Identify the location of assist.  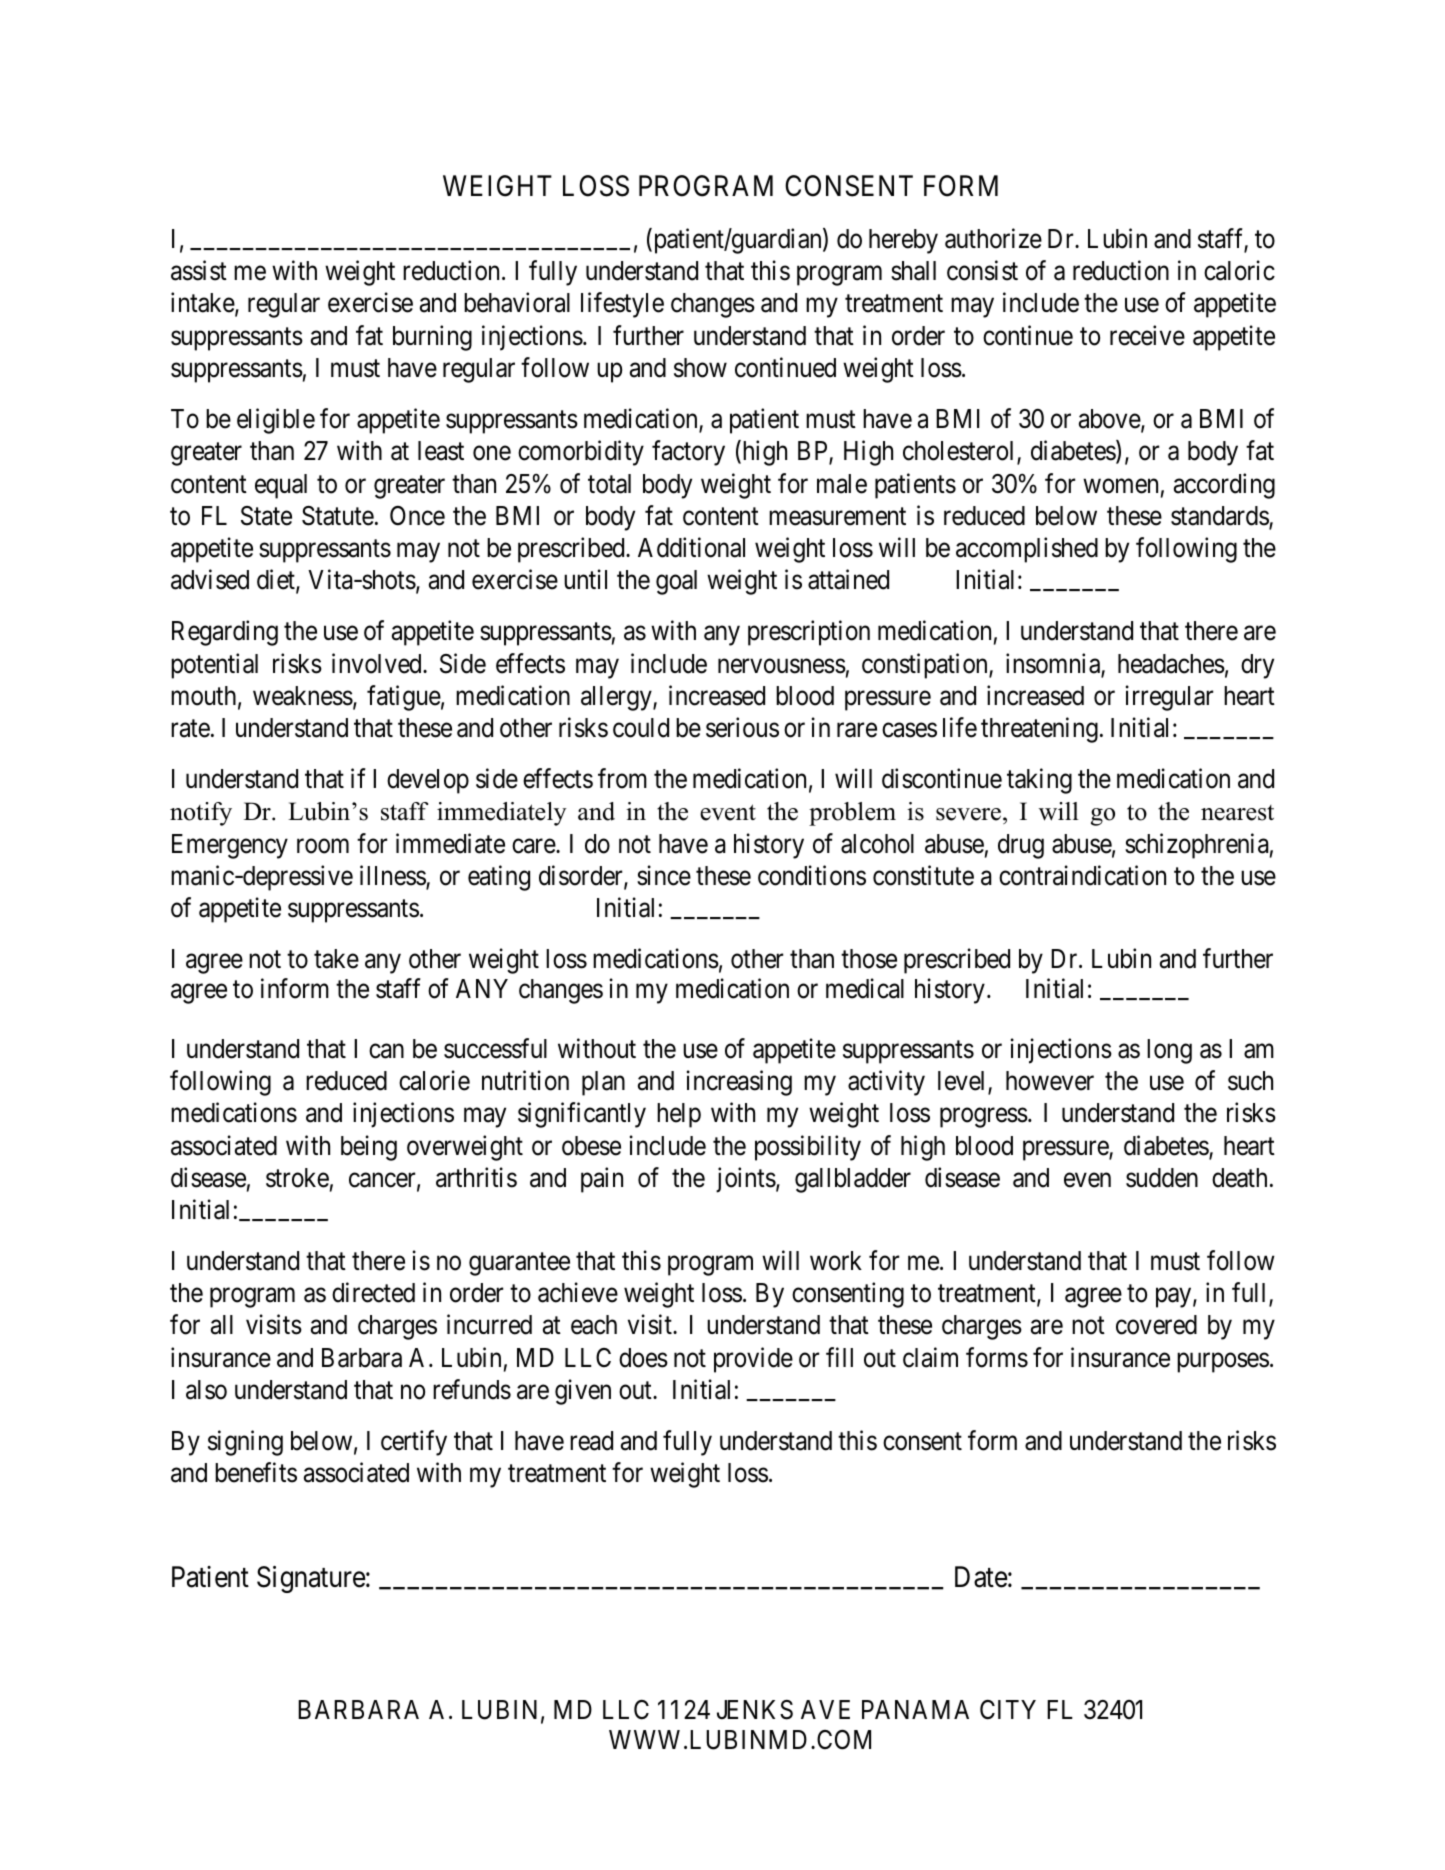
(199, 271).
